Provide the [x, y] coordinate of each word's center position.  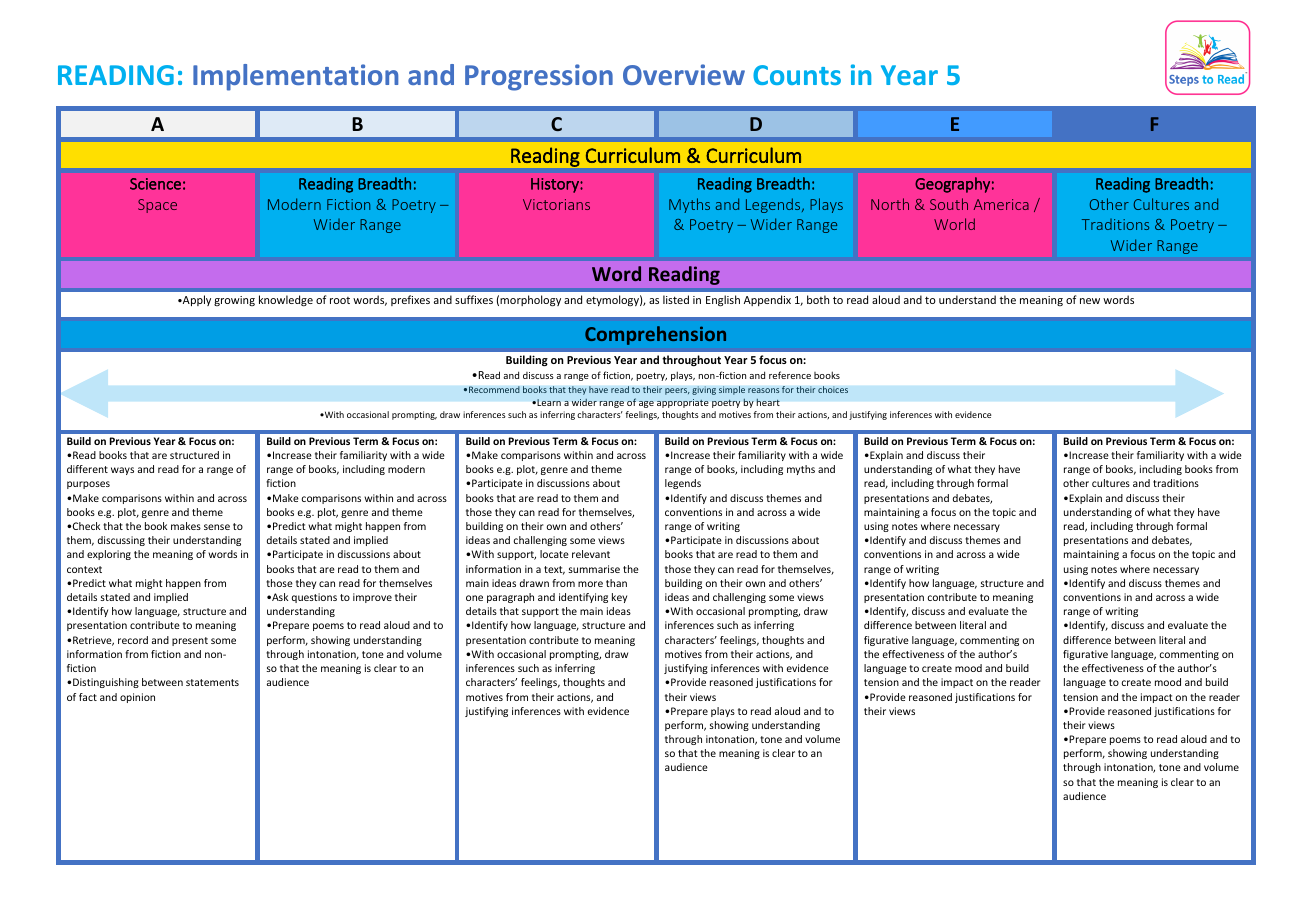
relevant [591, 554]
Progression [539, 77]
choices [833, 389]
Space [157, 206]
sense [217, 527]
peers [677, 391]
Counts [797, 75]
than [616, 583]
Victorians [556, 204]
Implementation [295, 77]
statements [212, 682]
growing [234, 301]
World [954, 224]
